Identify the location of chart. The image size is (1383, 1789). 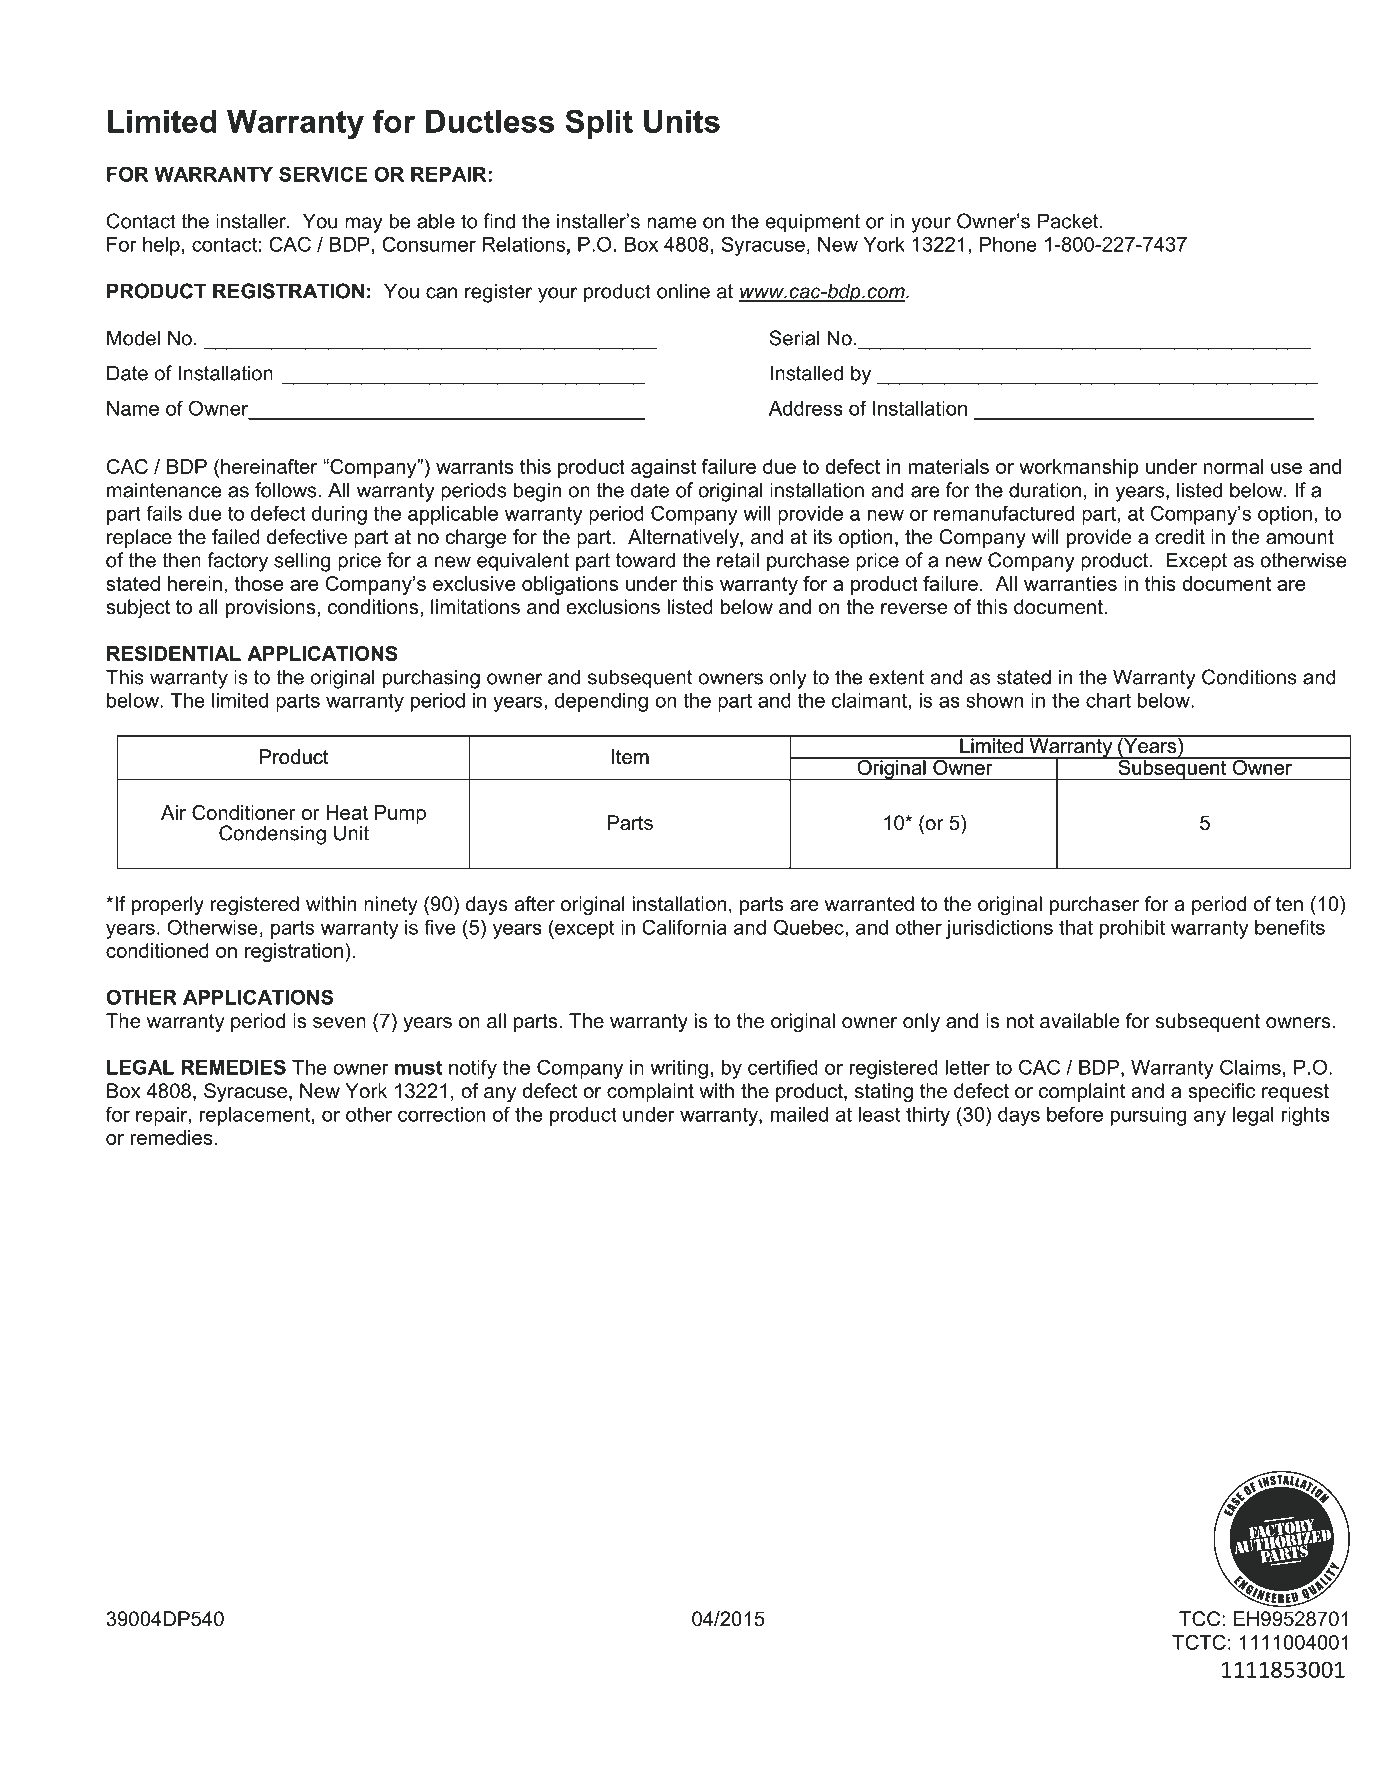
(1108, 700).
